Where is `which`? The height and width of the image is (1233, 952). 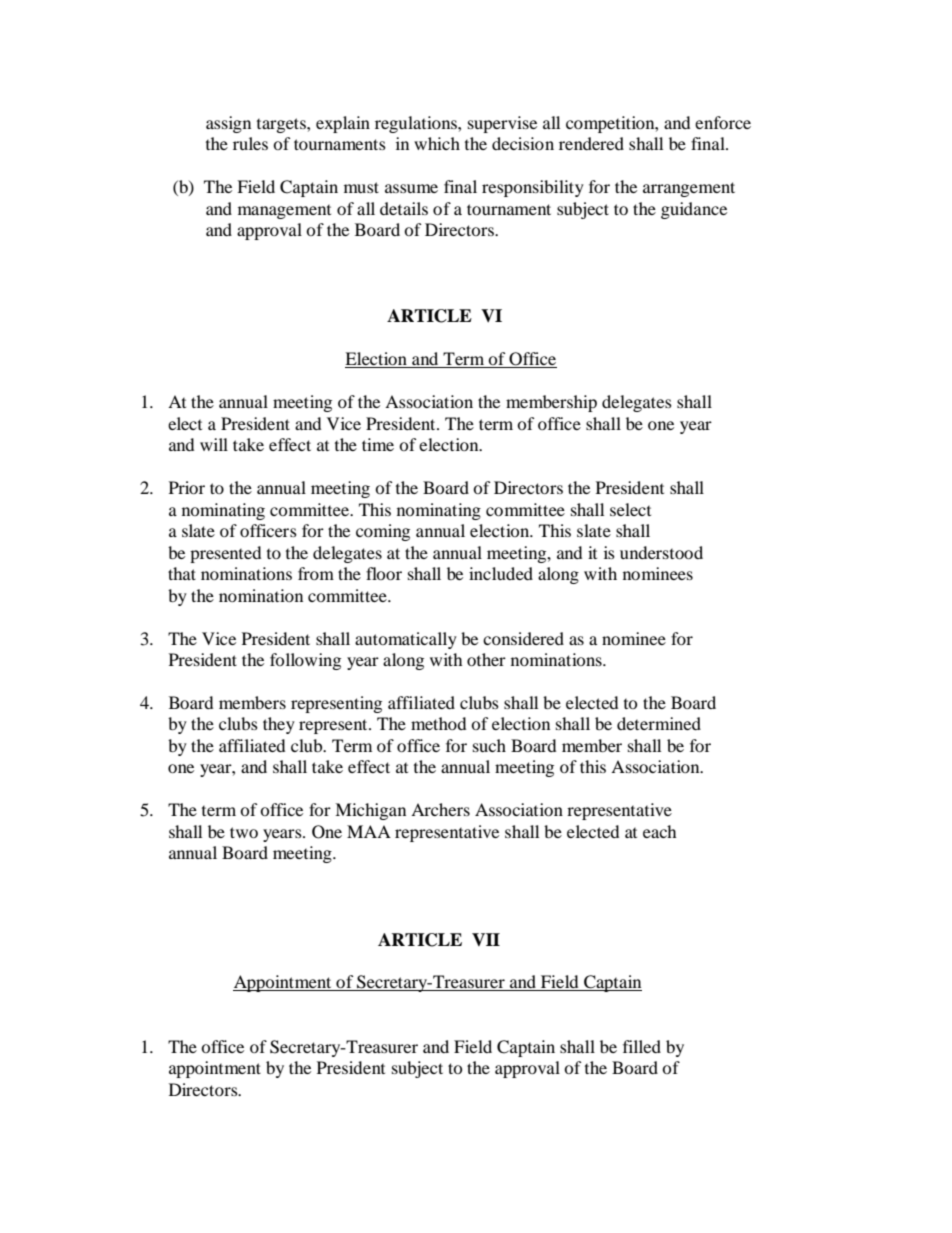 which is located at coordinates (437, 143).
